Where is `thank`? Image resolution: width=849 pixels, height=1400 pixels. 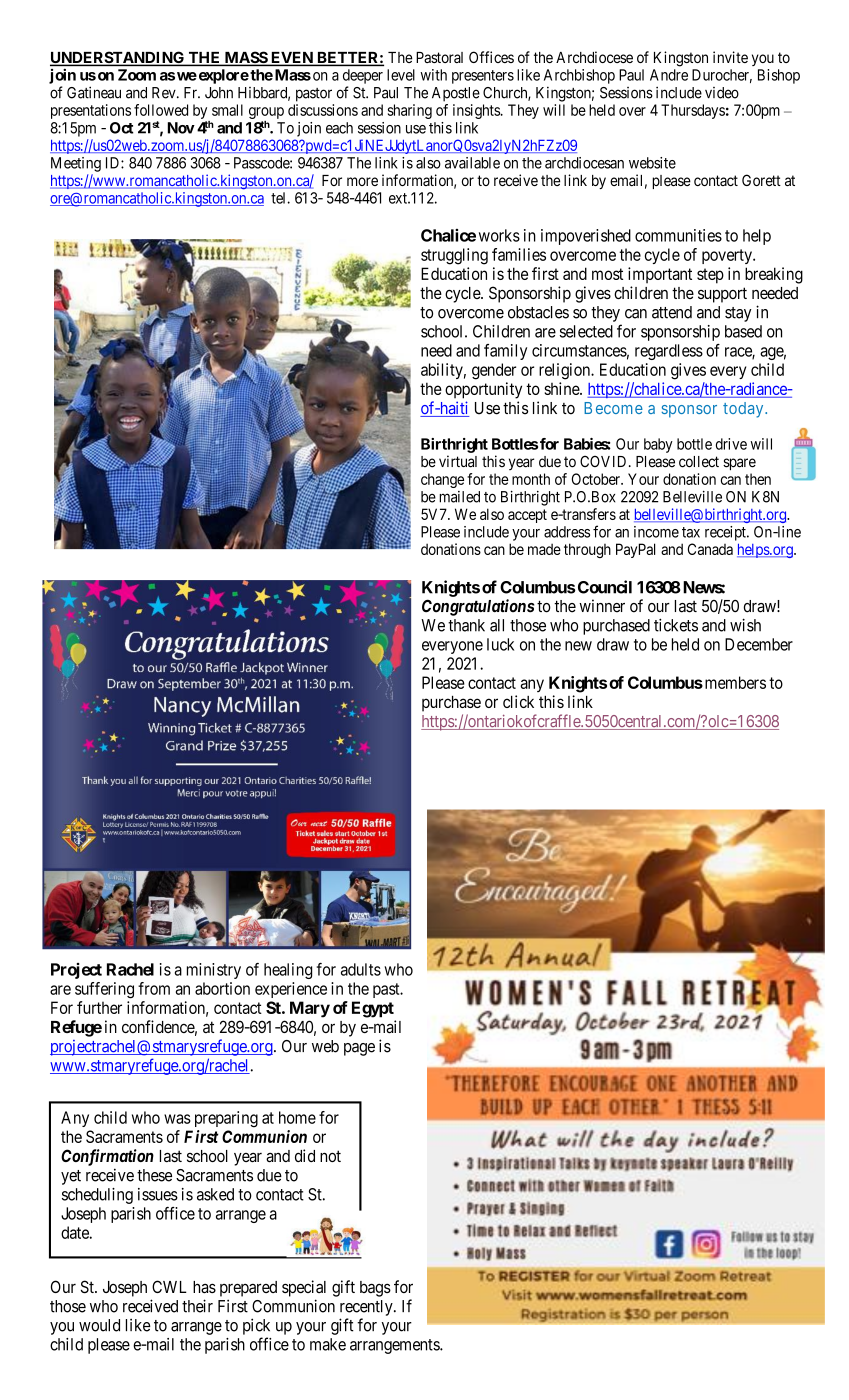 thank is located at coordinates (466, 625).
